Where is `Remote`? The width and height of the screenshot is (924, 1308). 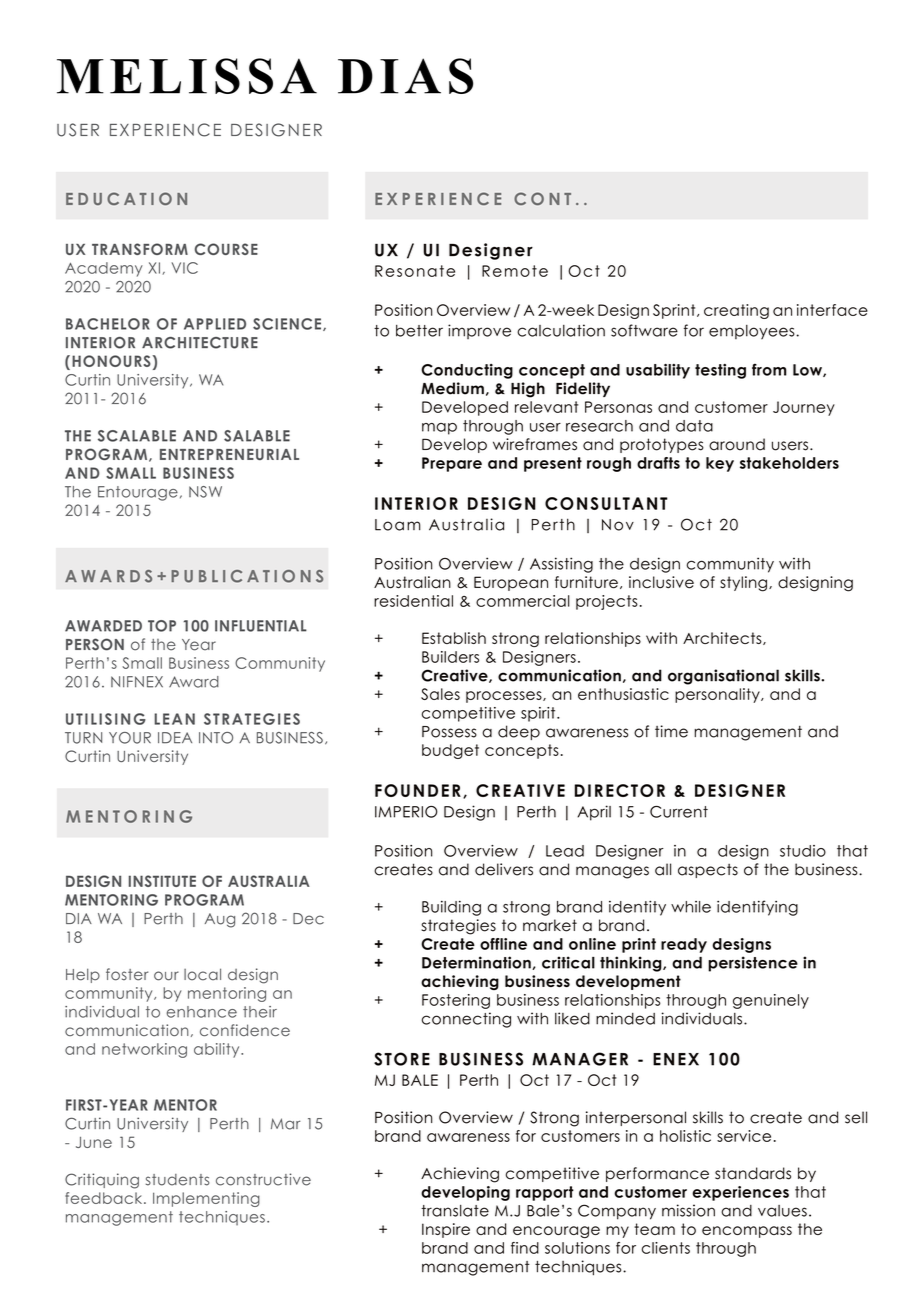 Remote is located at coordinates (515, 271).
